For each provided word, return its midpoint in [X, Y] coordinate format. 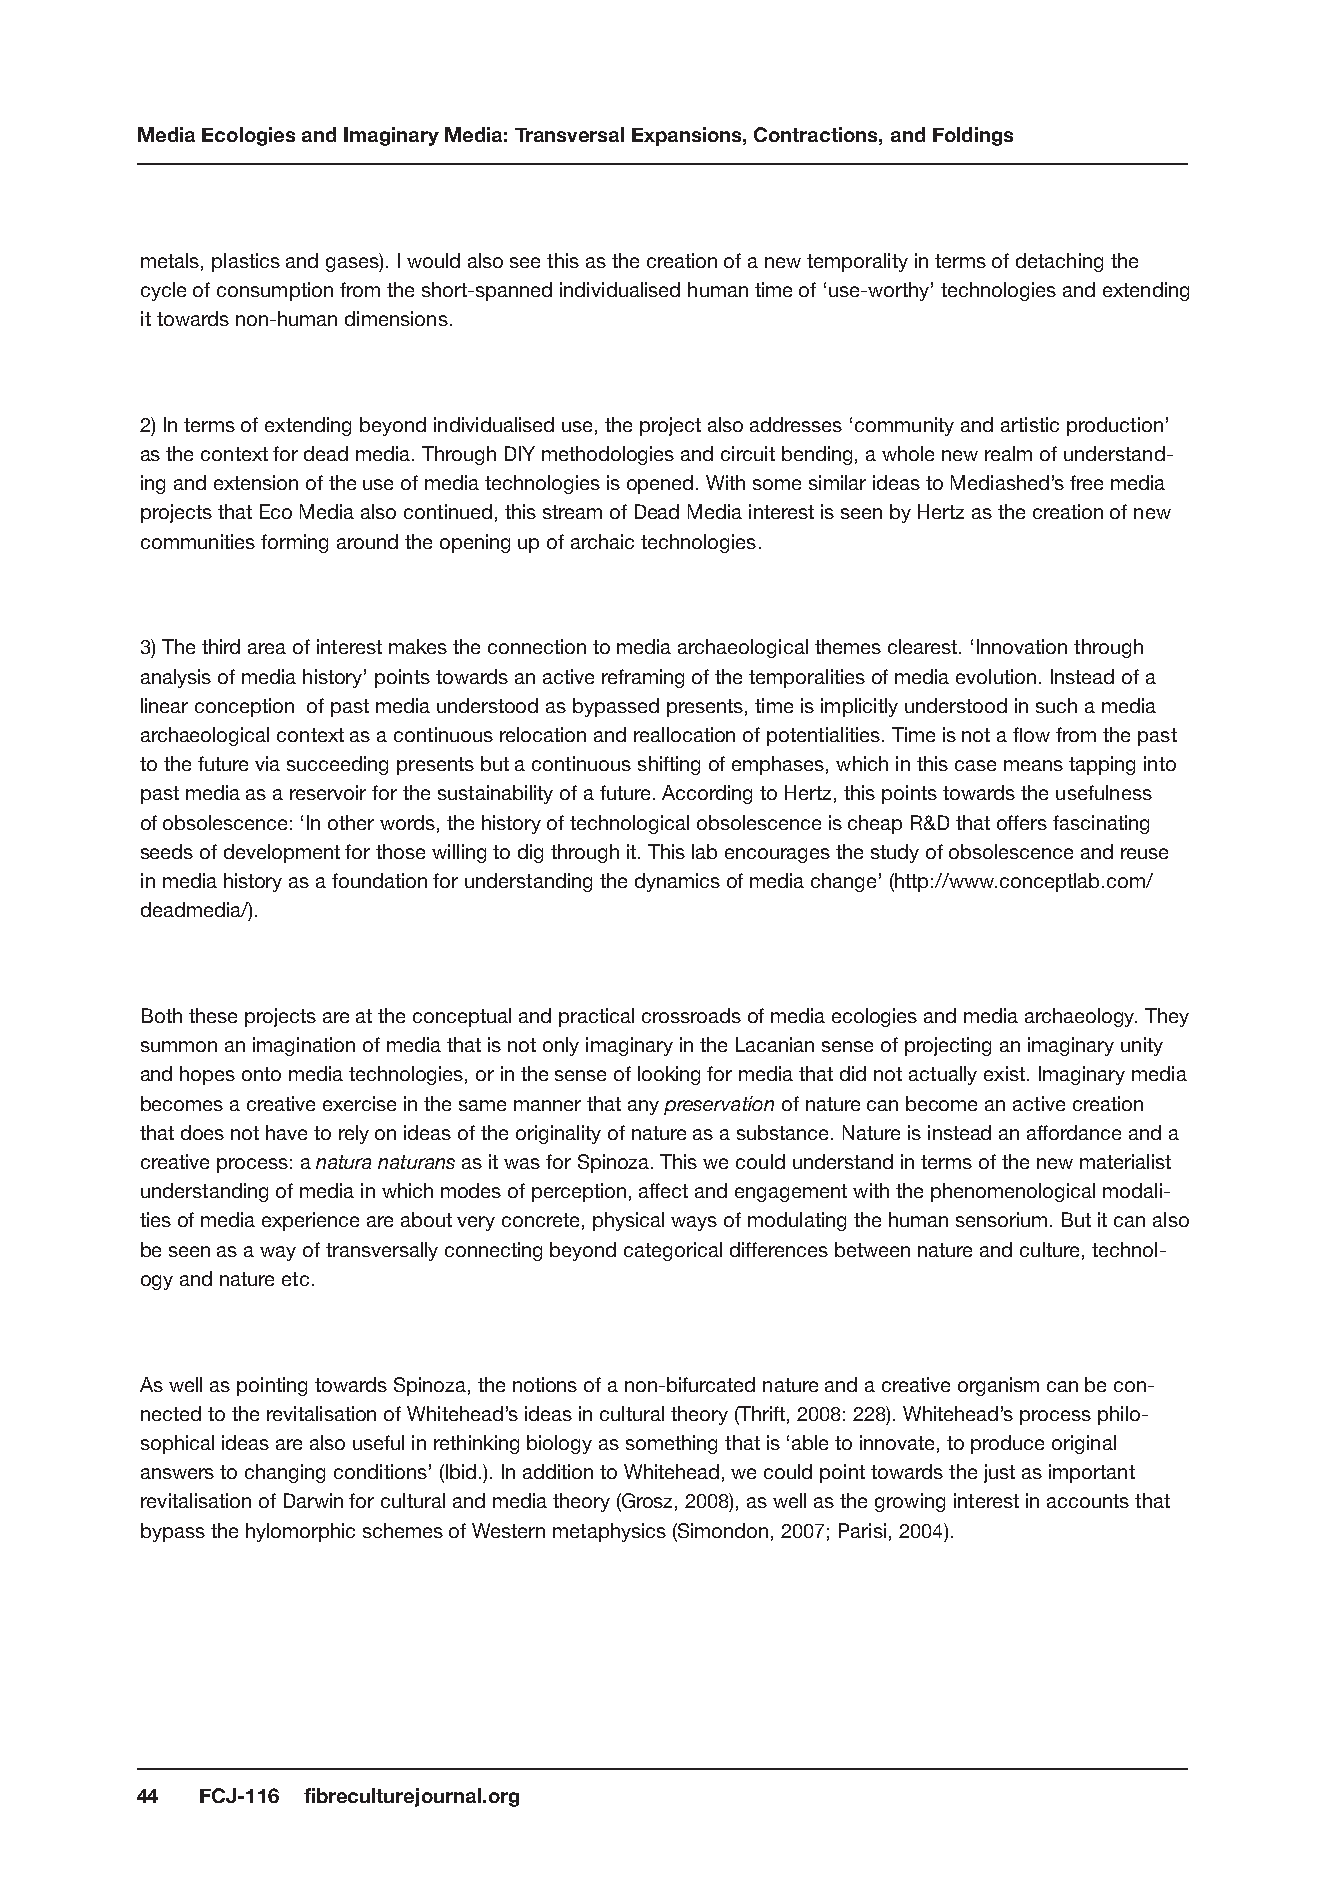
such [1056, 705]
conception [244, 707]
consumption [275, 291]
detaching [1059, 262]
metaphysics [609, 1532]
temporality [857, 262]
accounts [1088, 1501]
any [643, 1107]
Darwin [313, 1500]
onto [261, 1074]
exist [1006, 1073]
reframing [643, 678]
